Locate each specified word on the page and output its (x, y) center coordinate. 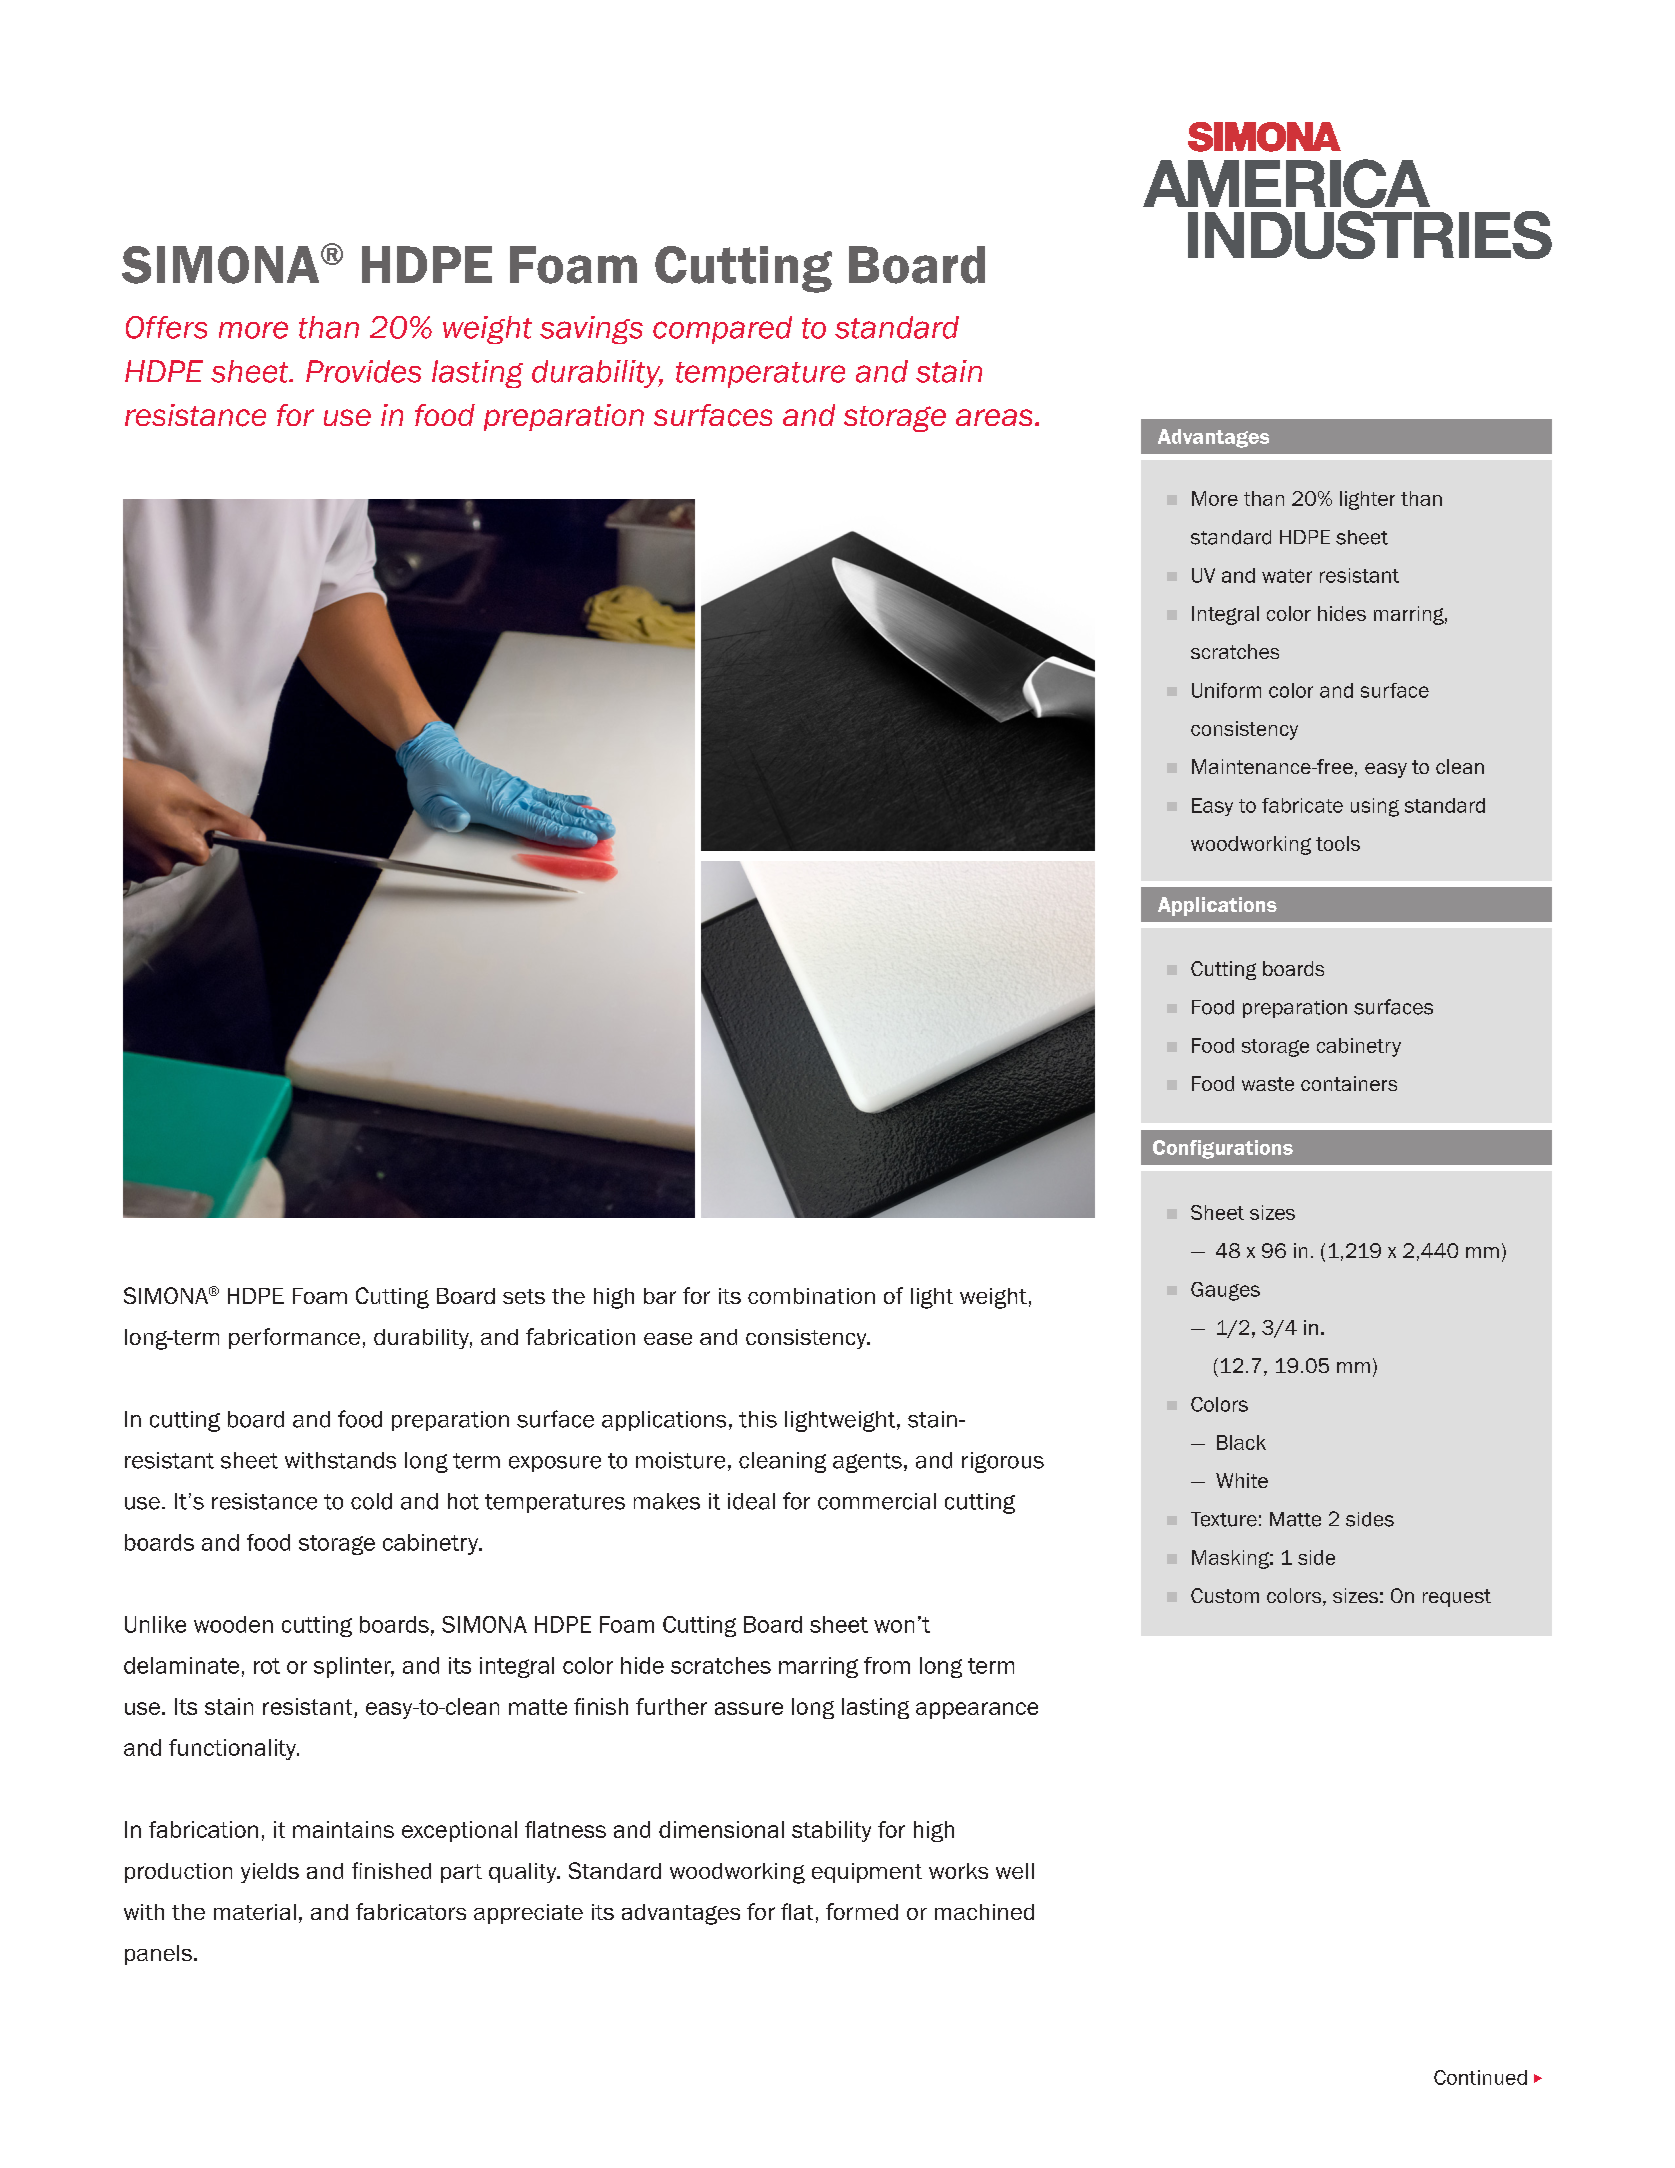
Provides (363, 371)
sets (524, 1296)
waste (1268, 1084)
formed (862, 1911)
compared (722, 330)
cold (371, 1501)
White (1242, 1480)
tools (1338, 843)
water (1287, 576)
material (255, 1912)
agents (867, 1463)
